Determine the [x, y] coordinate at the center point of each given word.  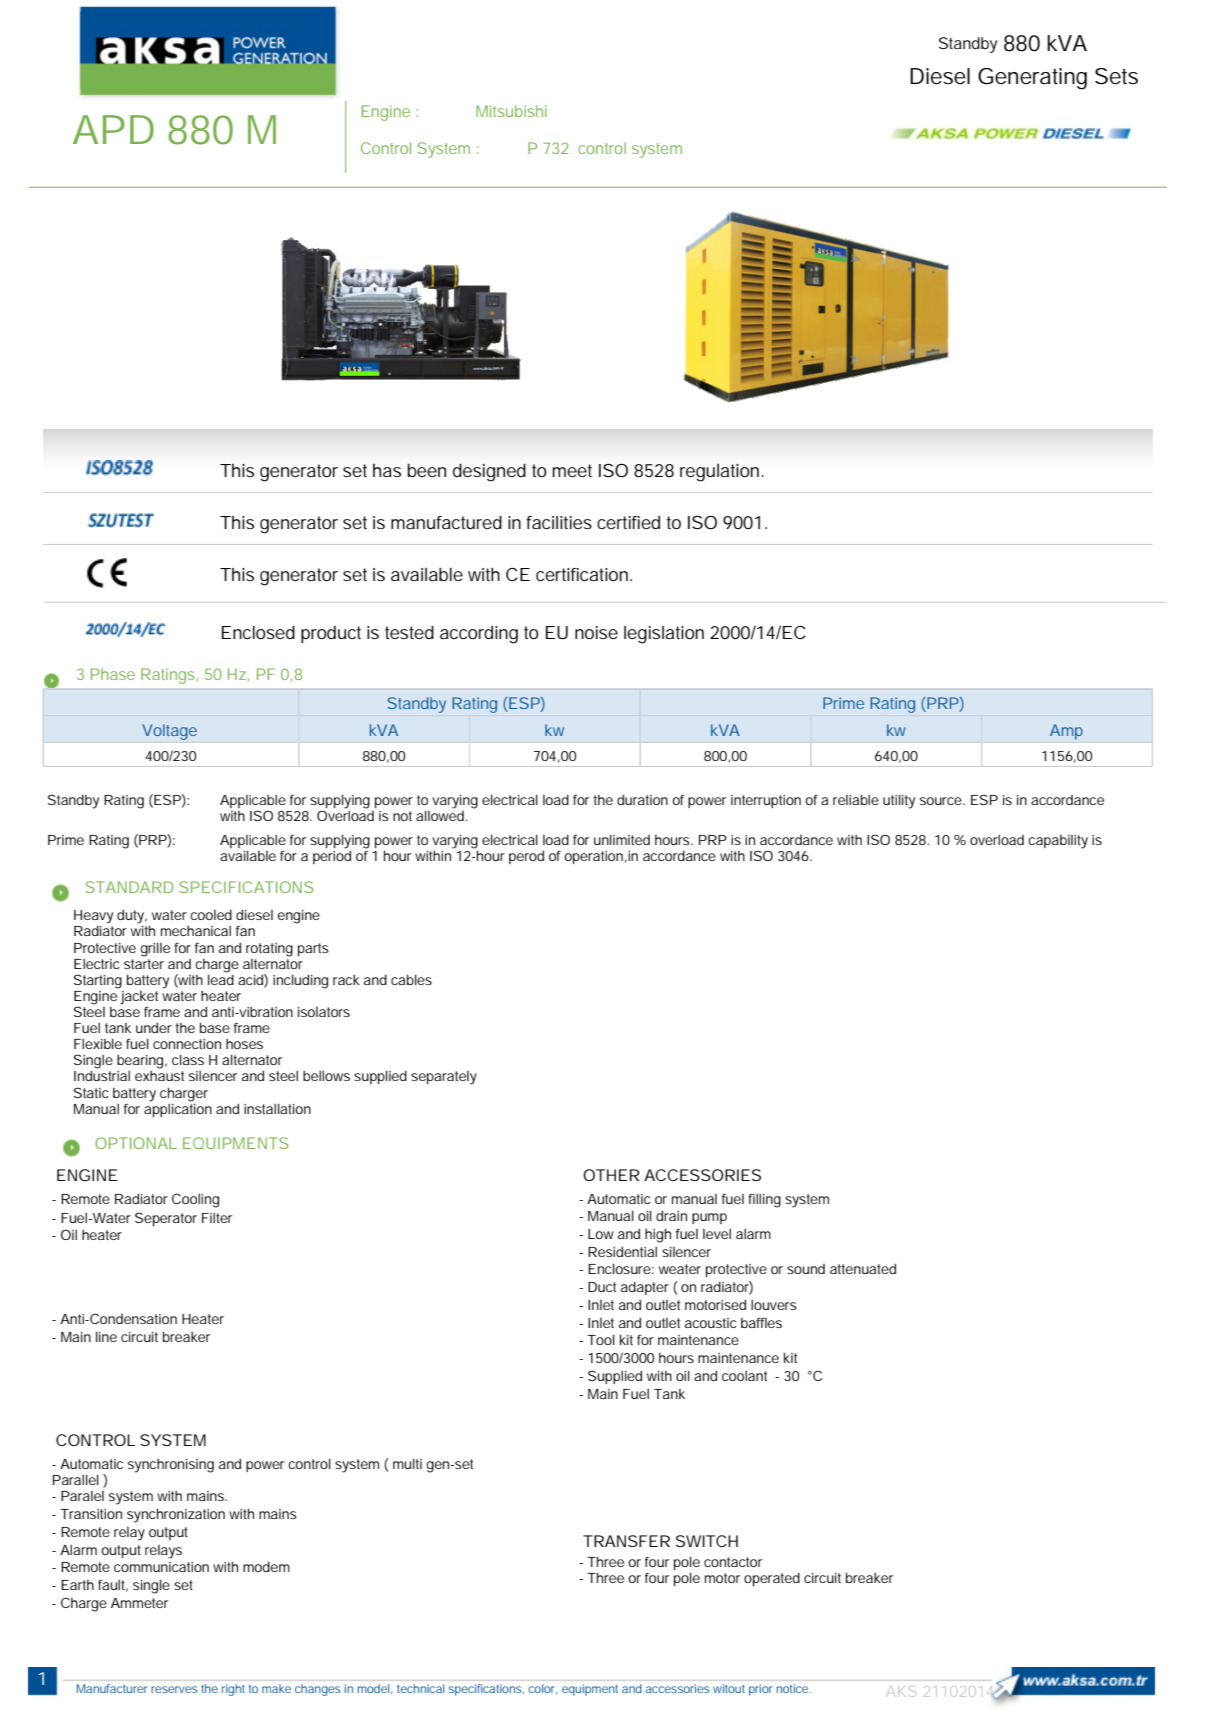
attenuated [863, 1268]
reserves [174, 1689]
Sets [1116, 76]
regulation [721, 473]
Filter [217, 1218]
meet [572, 470]
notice [794, 1688]
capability [1058, 842]
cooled [211, 914]
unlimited [622, 839]
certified [628, 522]
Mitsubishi [511, 111]
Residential [622, 1251]
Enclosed [258, 632]
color [543, 1689]
